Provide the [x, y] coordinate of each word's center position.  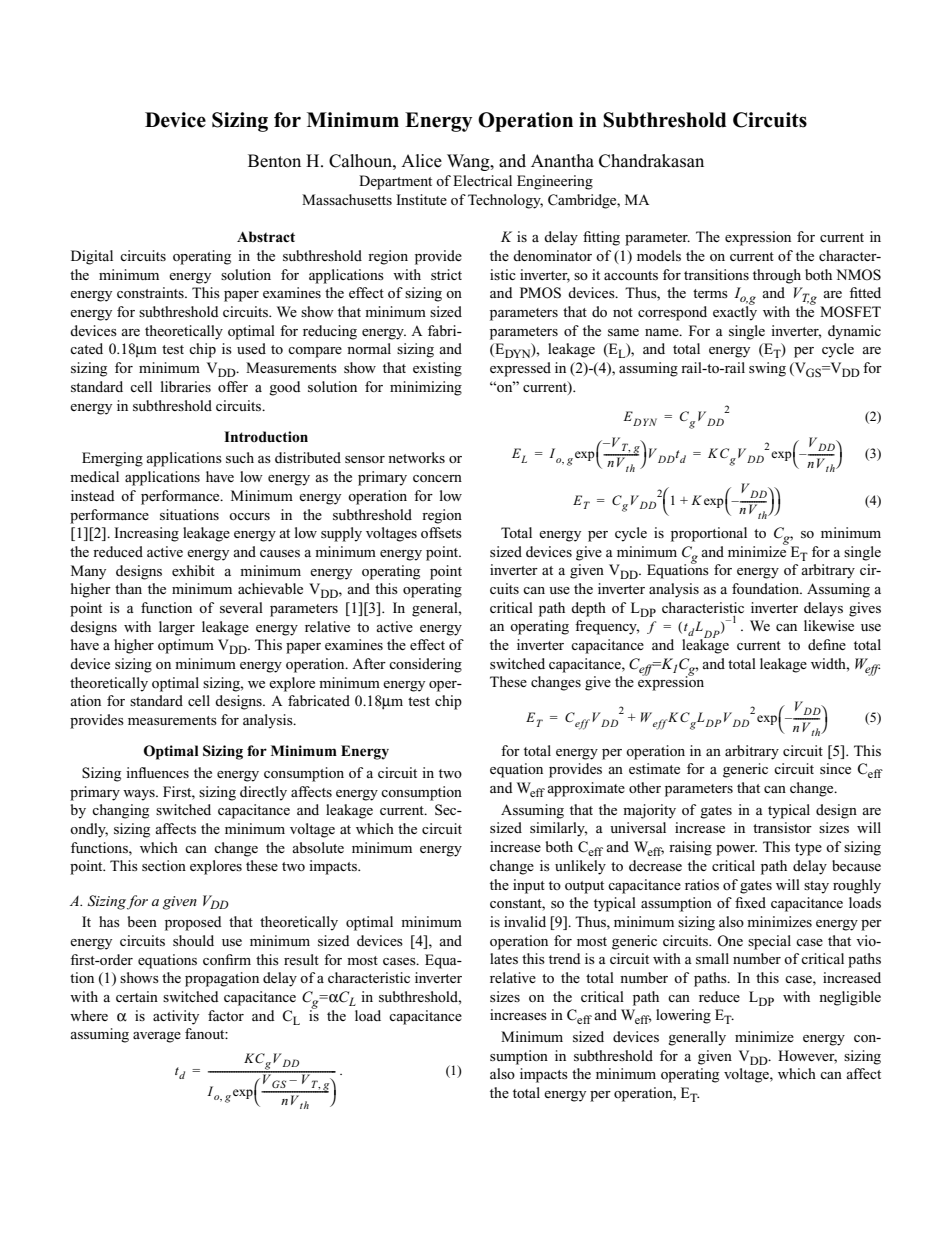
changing [120, 811]
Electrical [482, 180]
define [827, 644]
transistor [782, 827]
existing [437, 369]
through [777, 276]
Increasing [146, 534]
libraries [186, 386]
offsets [441, 532]
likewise [829, 625]
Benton [274, 161]
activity [176, 1017]
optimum [186, 646]
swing [767, 369]
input [529, 886]
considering [425, 665]
